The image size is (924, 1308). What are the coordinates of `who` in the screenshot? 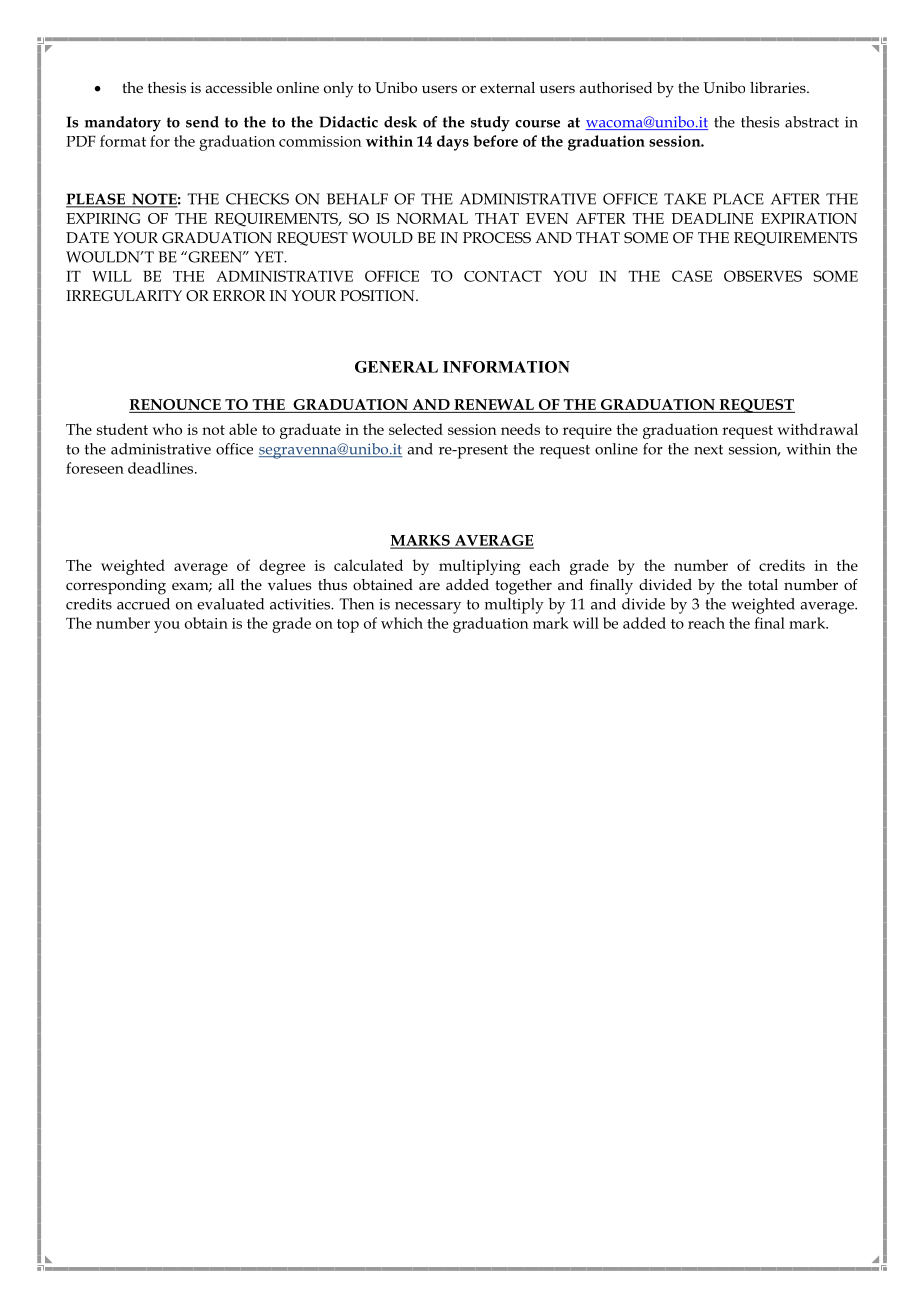 It's located at (167, 429).
